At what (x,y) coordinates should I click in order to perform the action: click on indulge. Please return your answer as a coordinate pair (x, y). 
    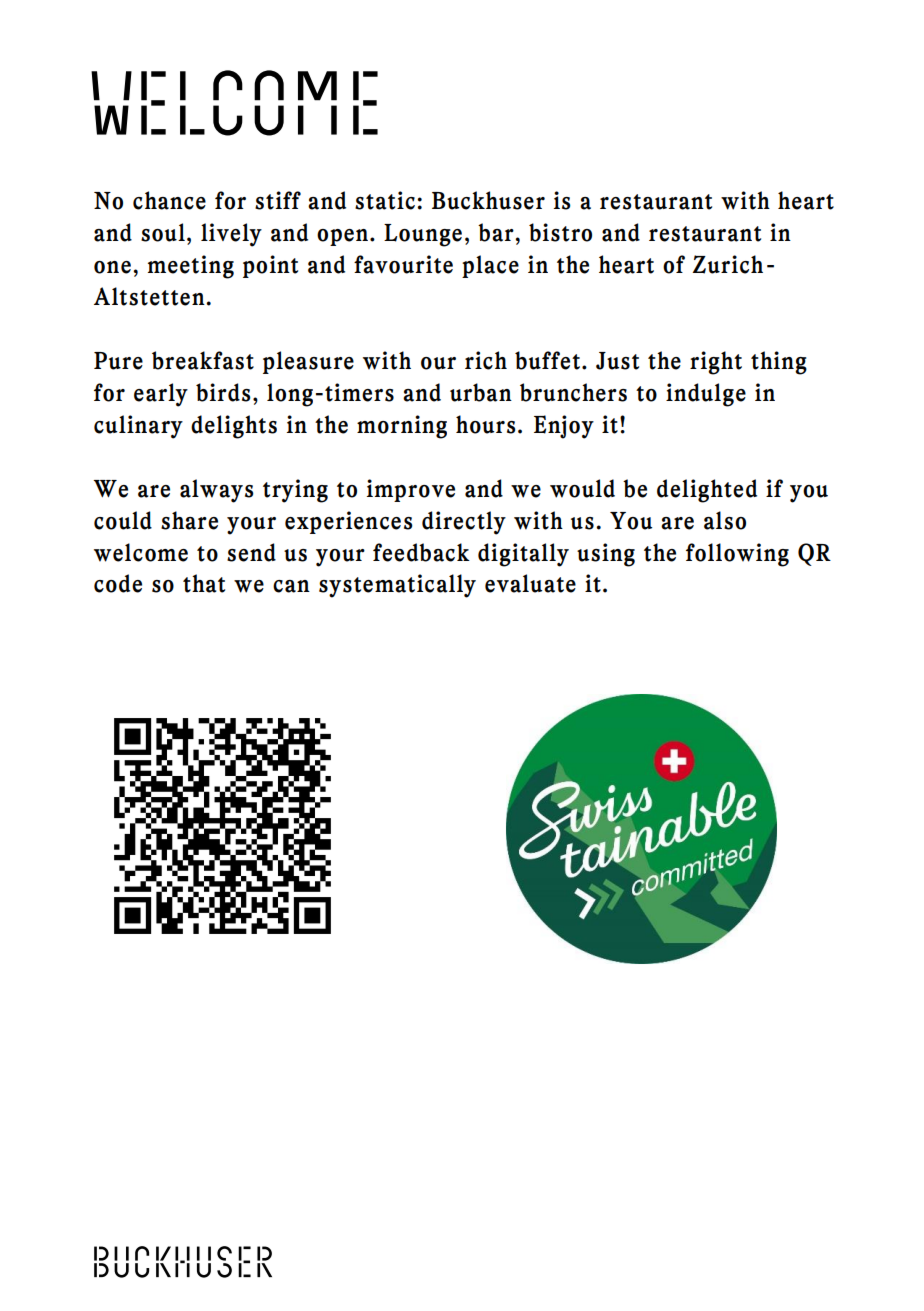
    Looking at the image, I should click on (706, 395).
